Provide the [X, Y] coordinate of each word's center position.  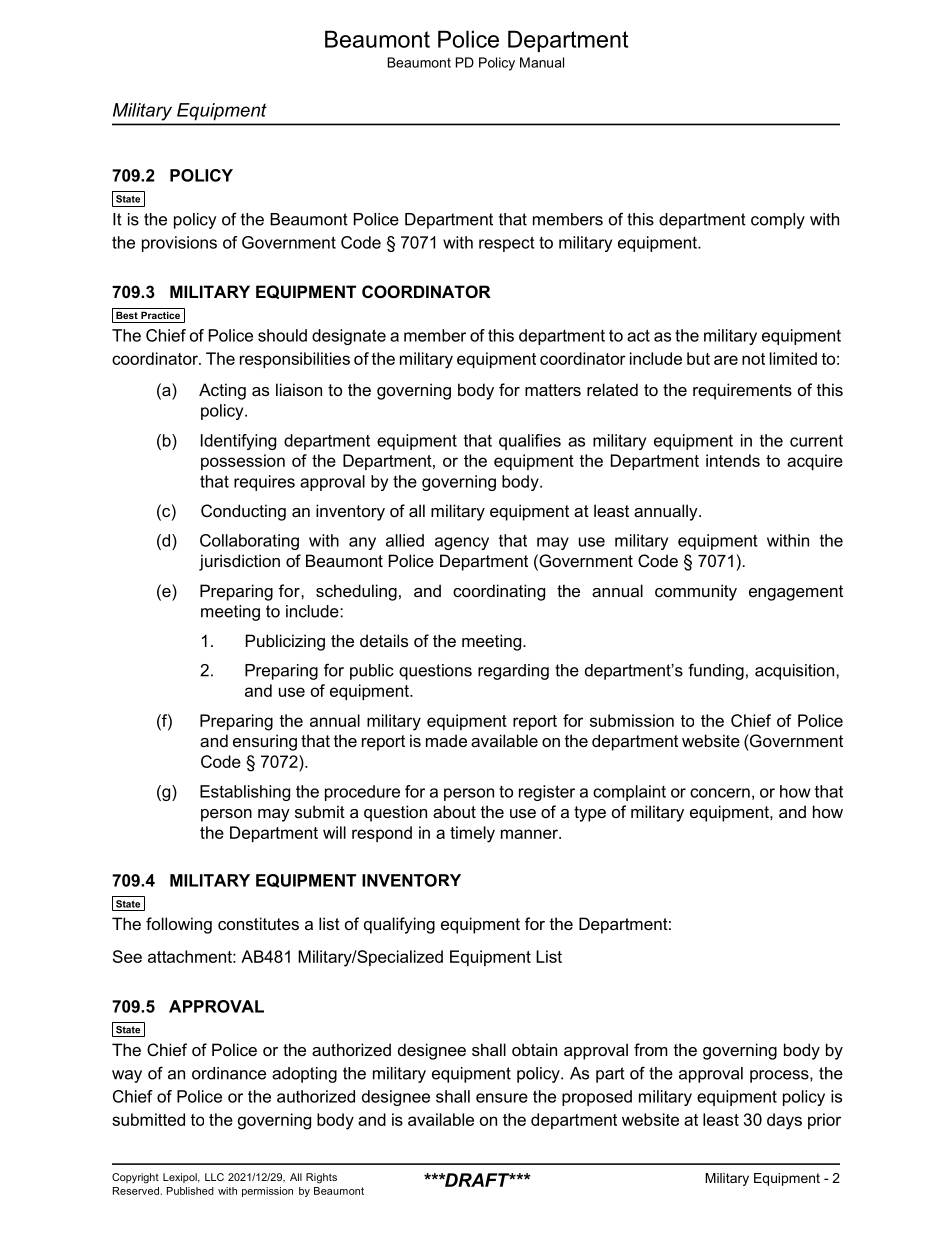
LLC [214, 1177]
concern [720, 793]
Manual [542, 62]
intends [733, 460]
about [454, 811]
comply [778, 221]
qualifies [530, 442]
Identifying [238, 442]
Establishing [245, 793]
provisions [179, 244]
